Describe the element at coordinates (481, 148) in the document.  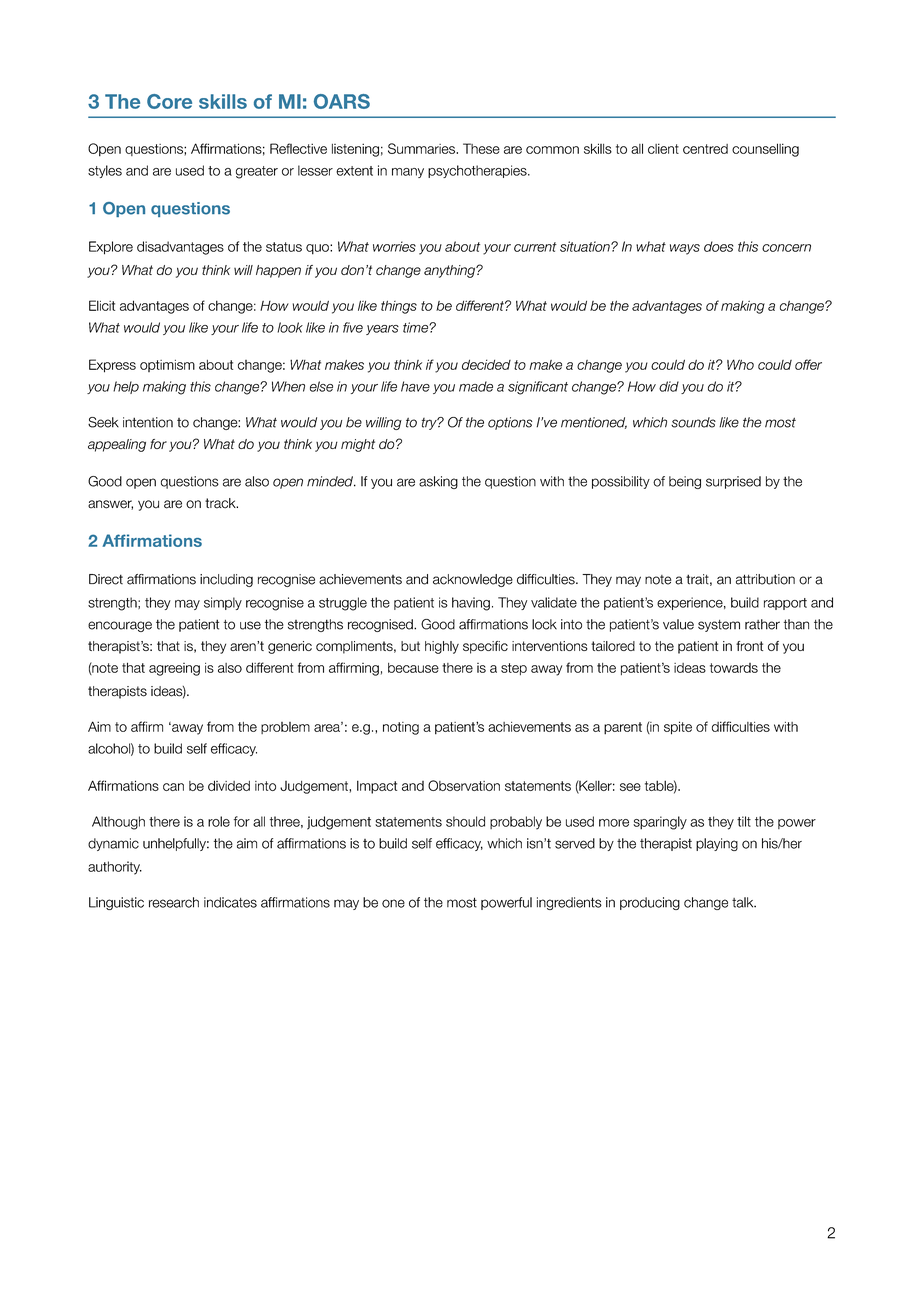
I see `These` at that location.
